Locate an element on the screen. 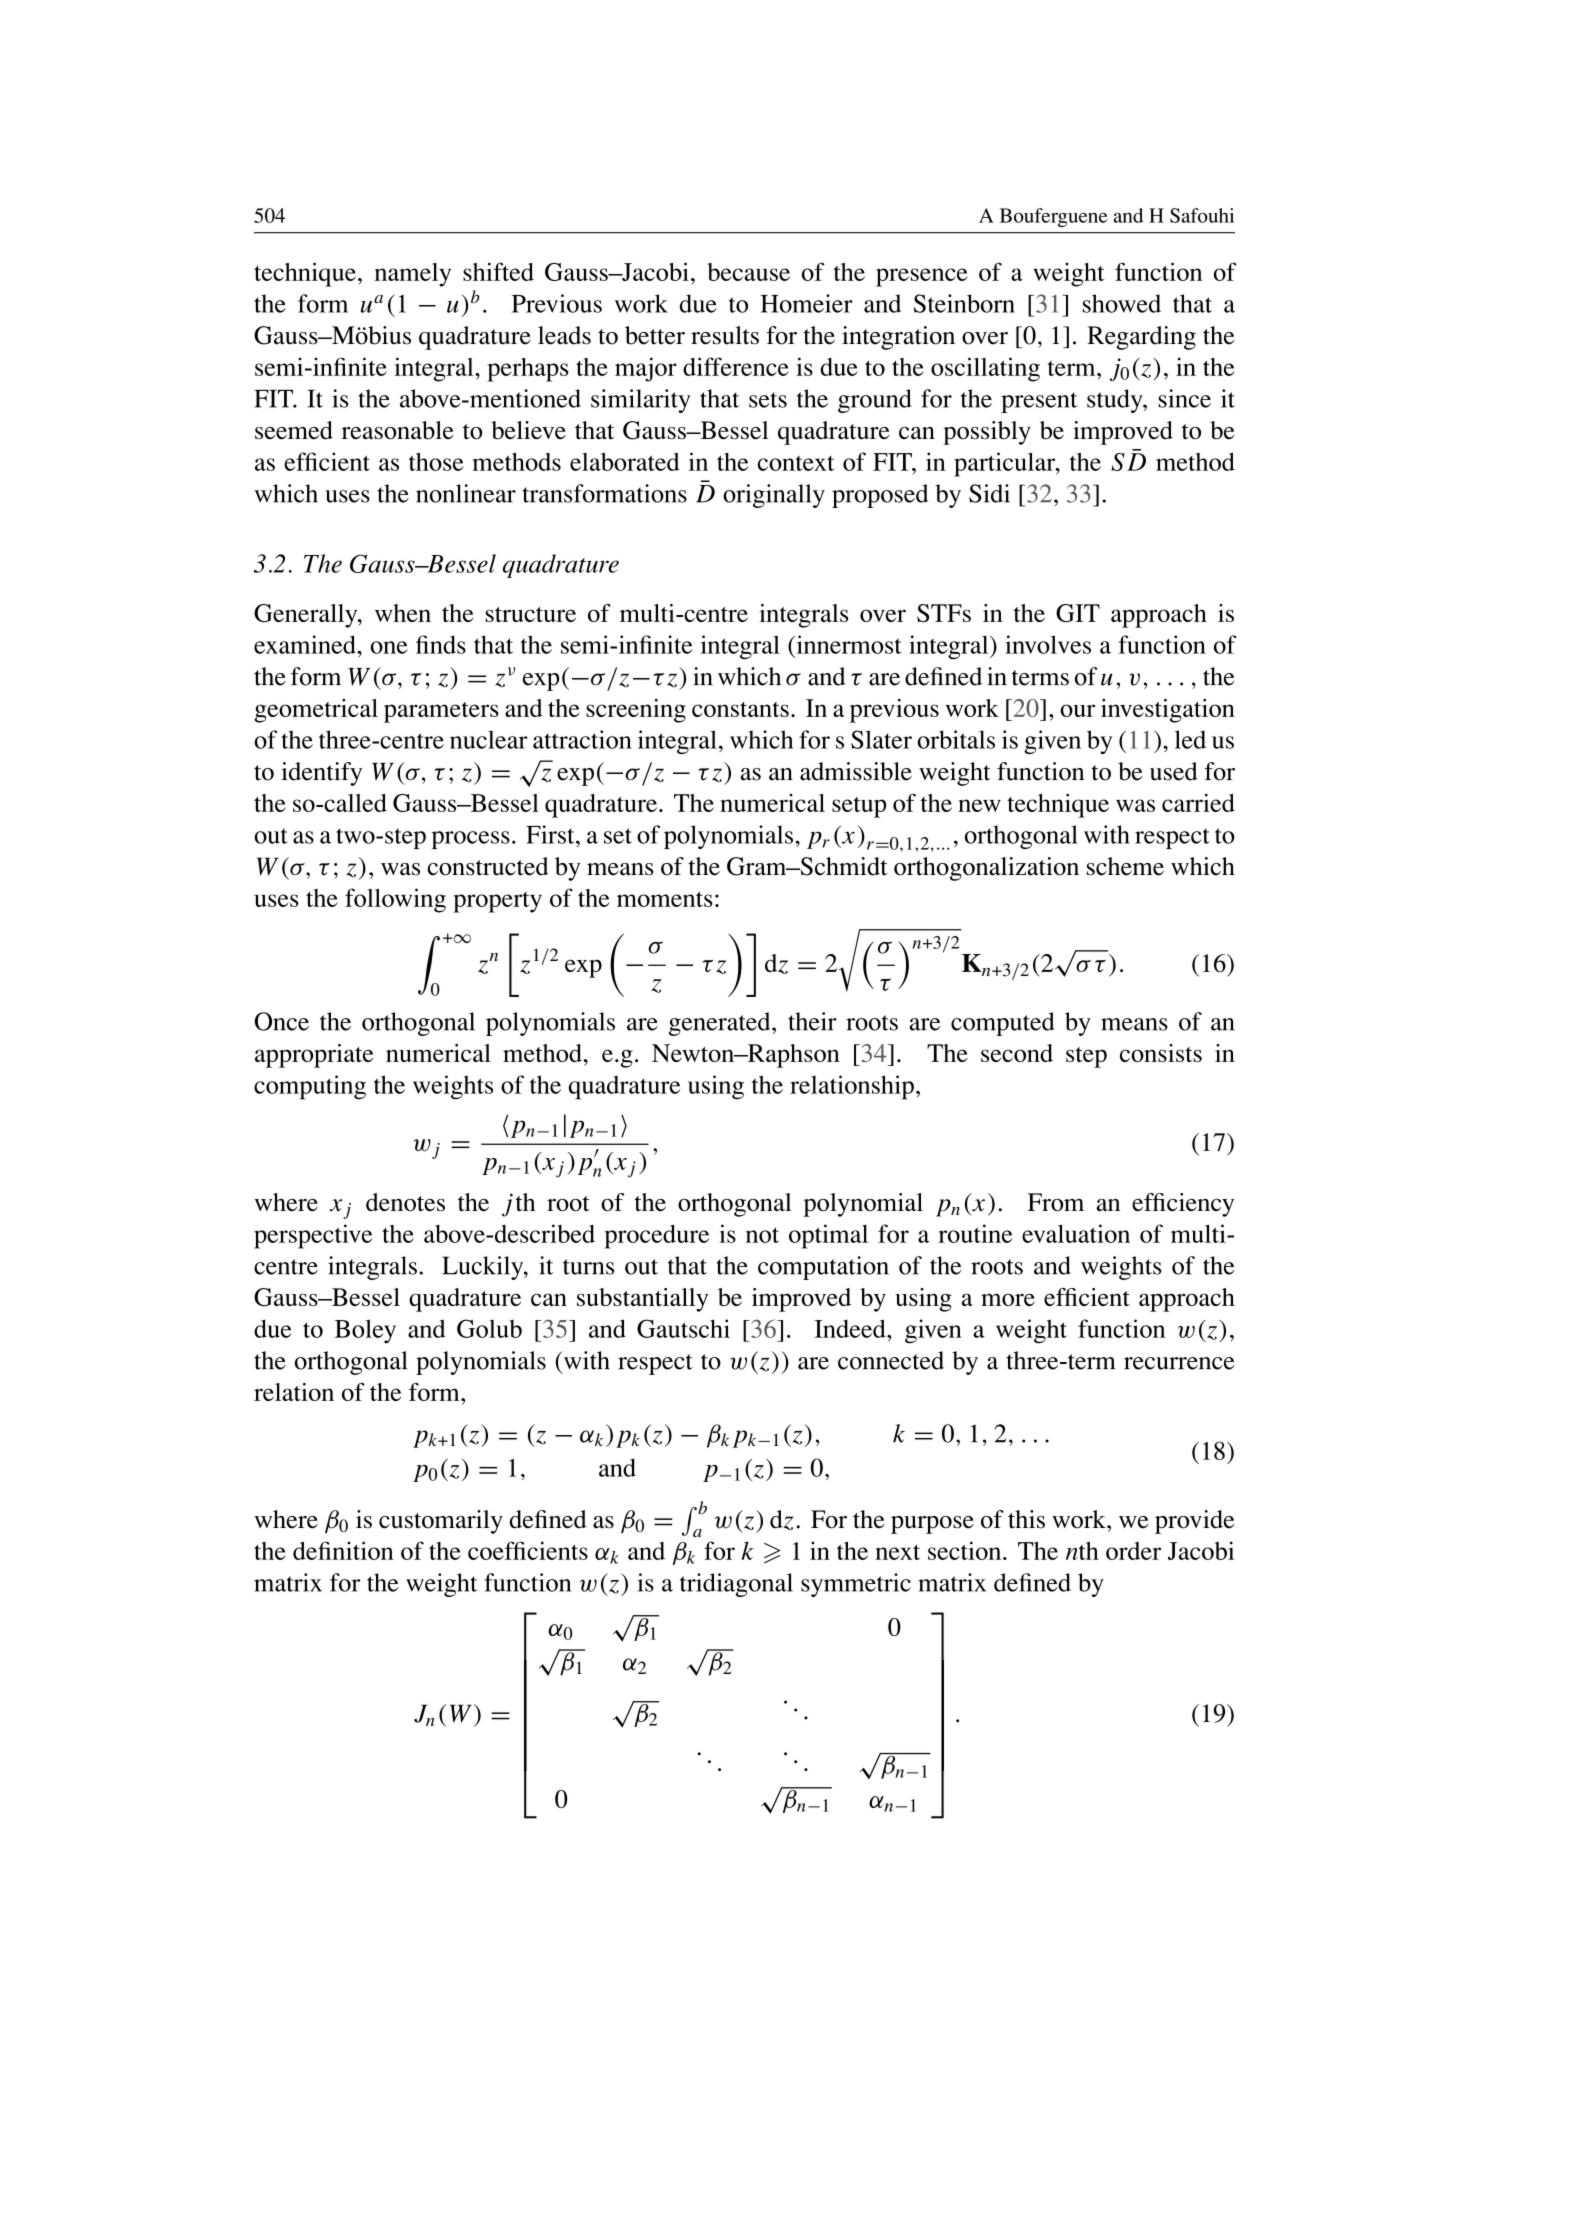 This screenshot has height=2229, width=1575. following is located at coordinates (395, 900).
